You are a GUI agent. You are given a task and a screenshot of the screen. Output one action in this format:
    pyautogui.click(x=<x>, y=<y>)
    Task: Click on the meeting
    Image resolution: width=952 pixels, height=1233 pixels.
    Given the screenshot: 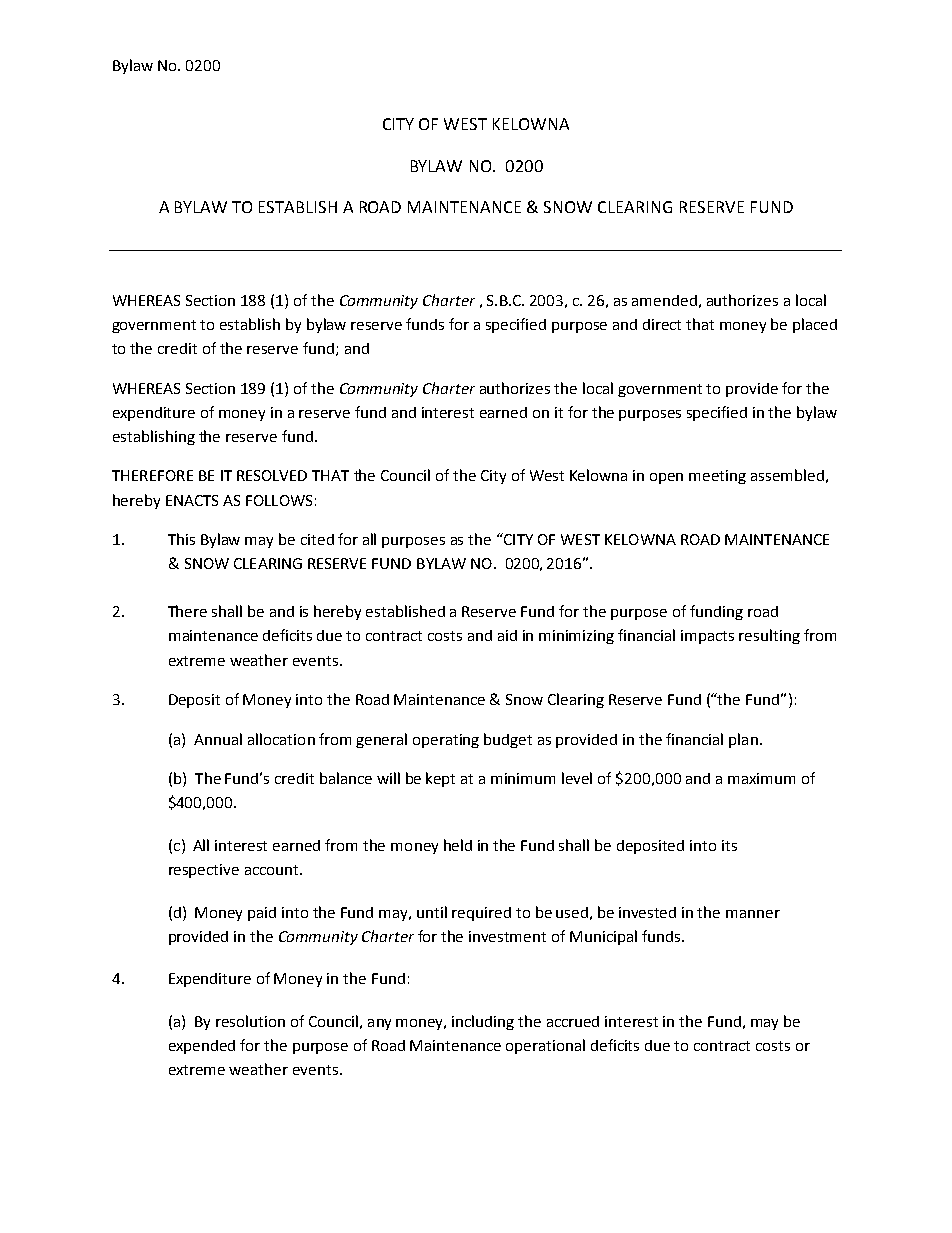 What is the action you would take?
    pyautogui.click(x=717, y=477)
